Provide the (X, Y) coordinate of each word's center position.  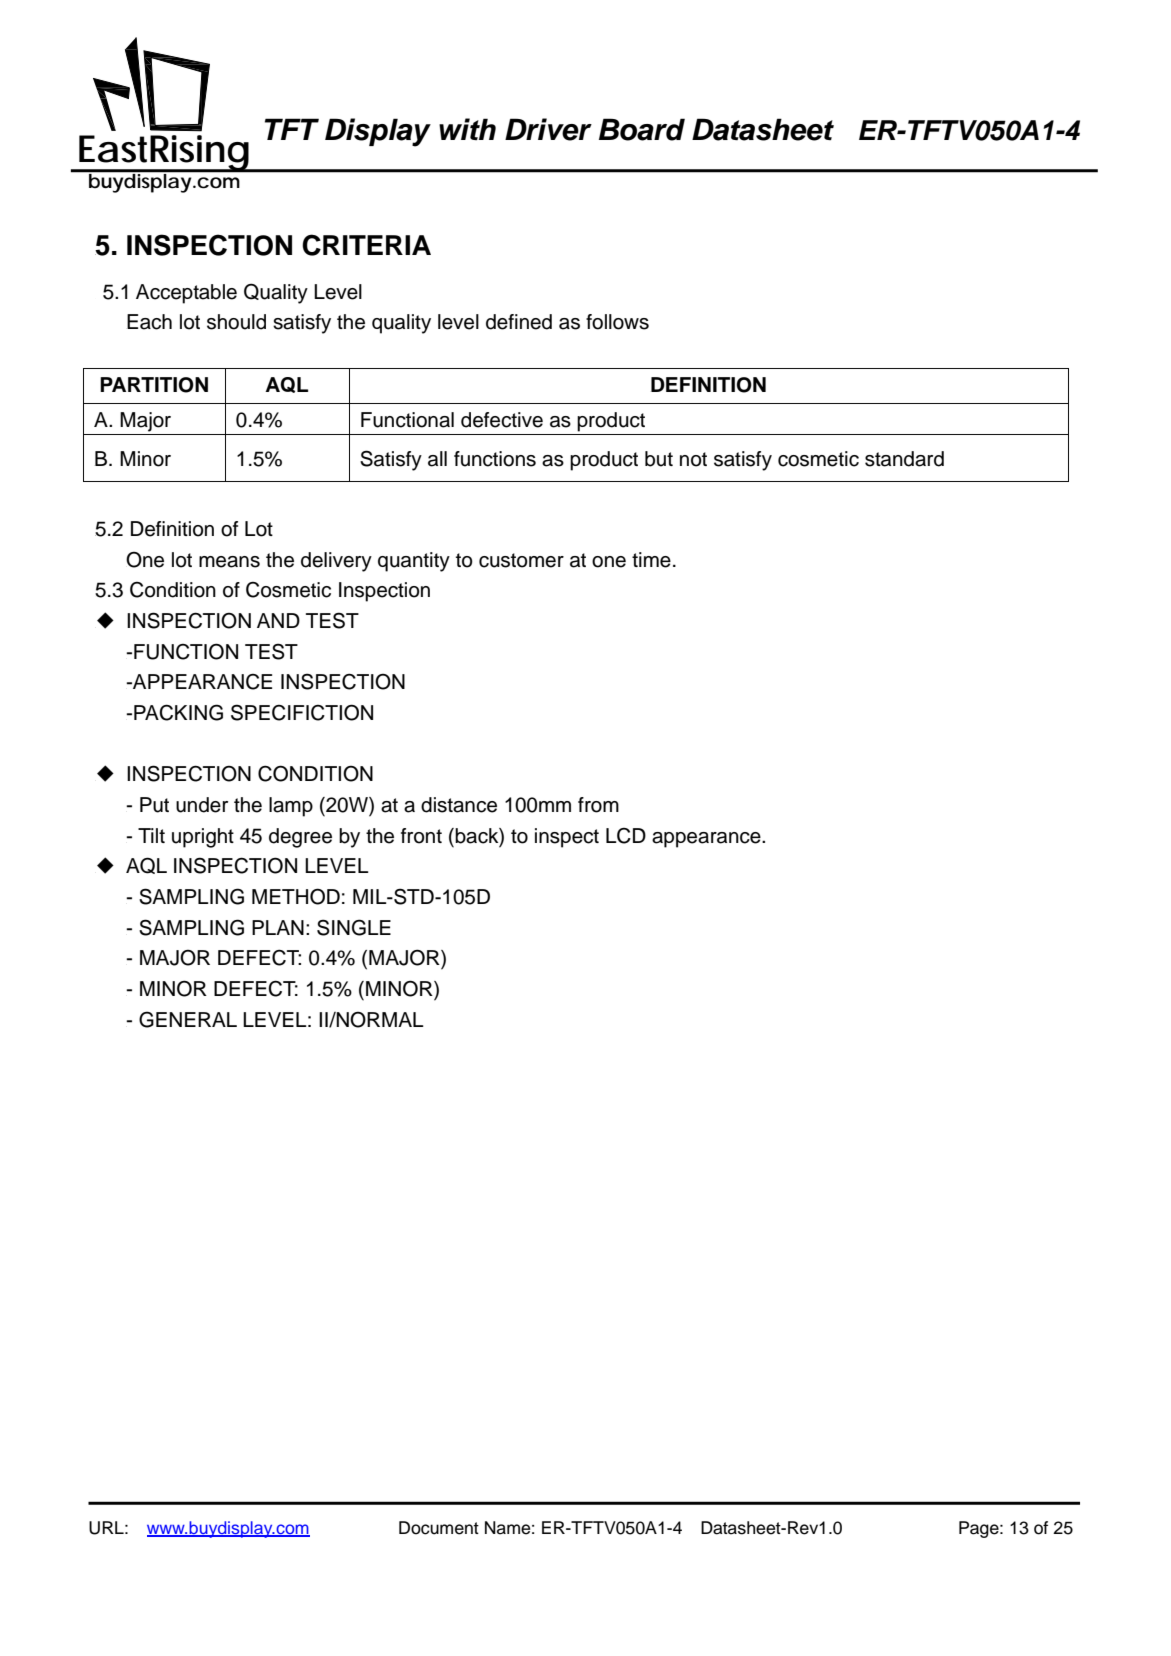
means (229, 562)
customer (521, 560)
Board (642, 129)
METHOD (296, 896)
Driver (548, 129)
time (651, 560)
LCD (626, 836)
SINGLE (354, 927)
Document (439, 1528)
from (598, 805)
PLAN (278, 927)
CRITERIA (366, 245)
